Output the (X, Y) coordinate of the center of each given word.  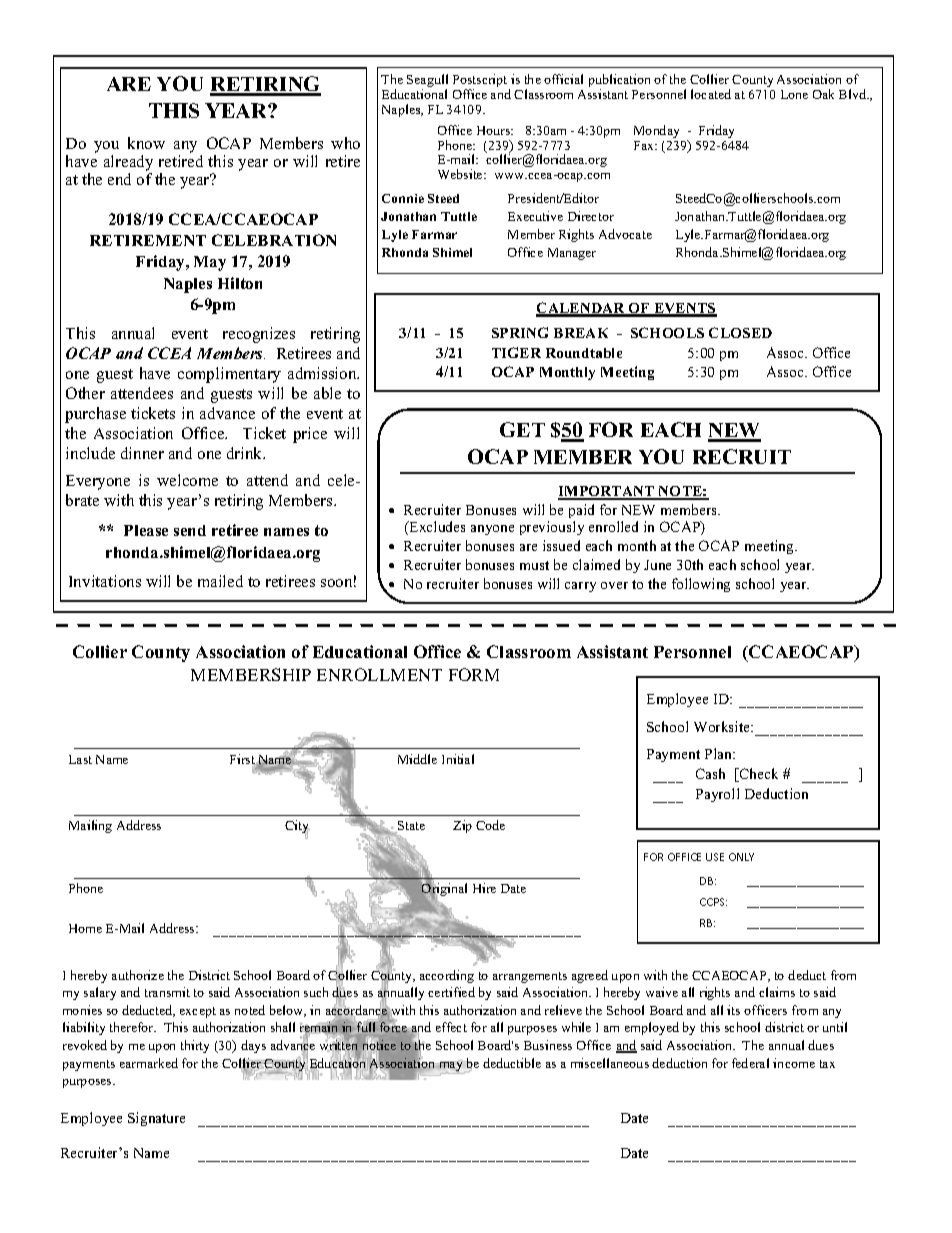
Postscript (481, 82)
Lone (794, 94)
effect (451, 1027)
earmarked (149, 1063)
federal (750, 1063)
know (146, 143)
